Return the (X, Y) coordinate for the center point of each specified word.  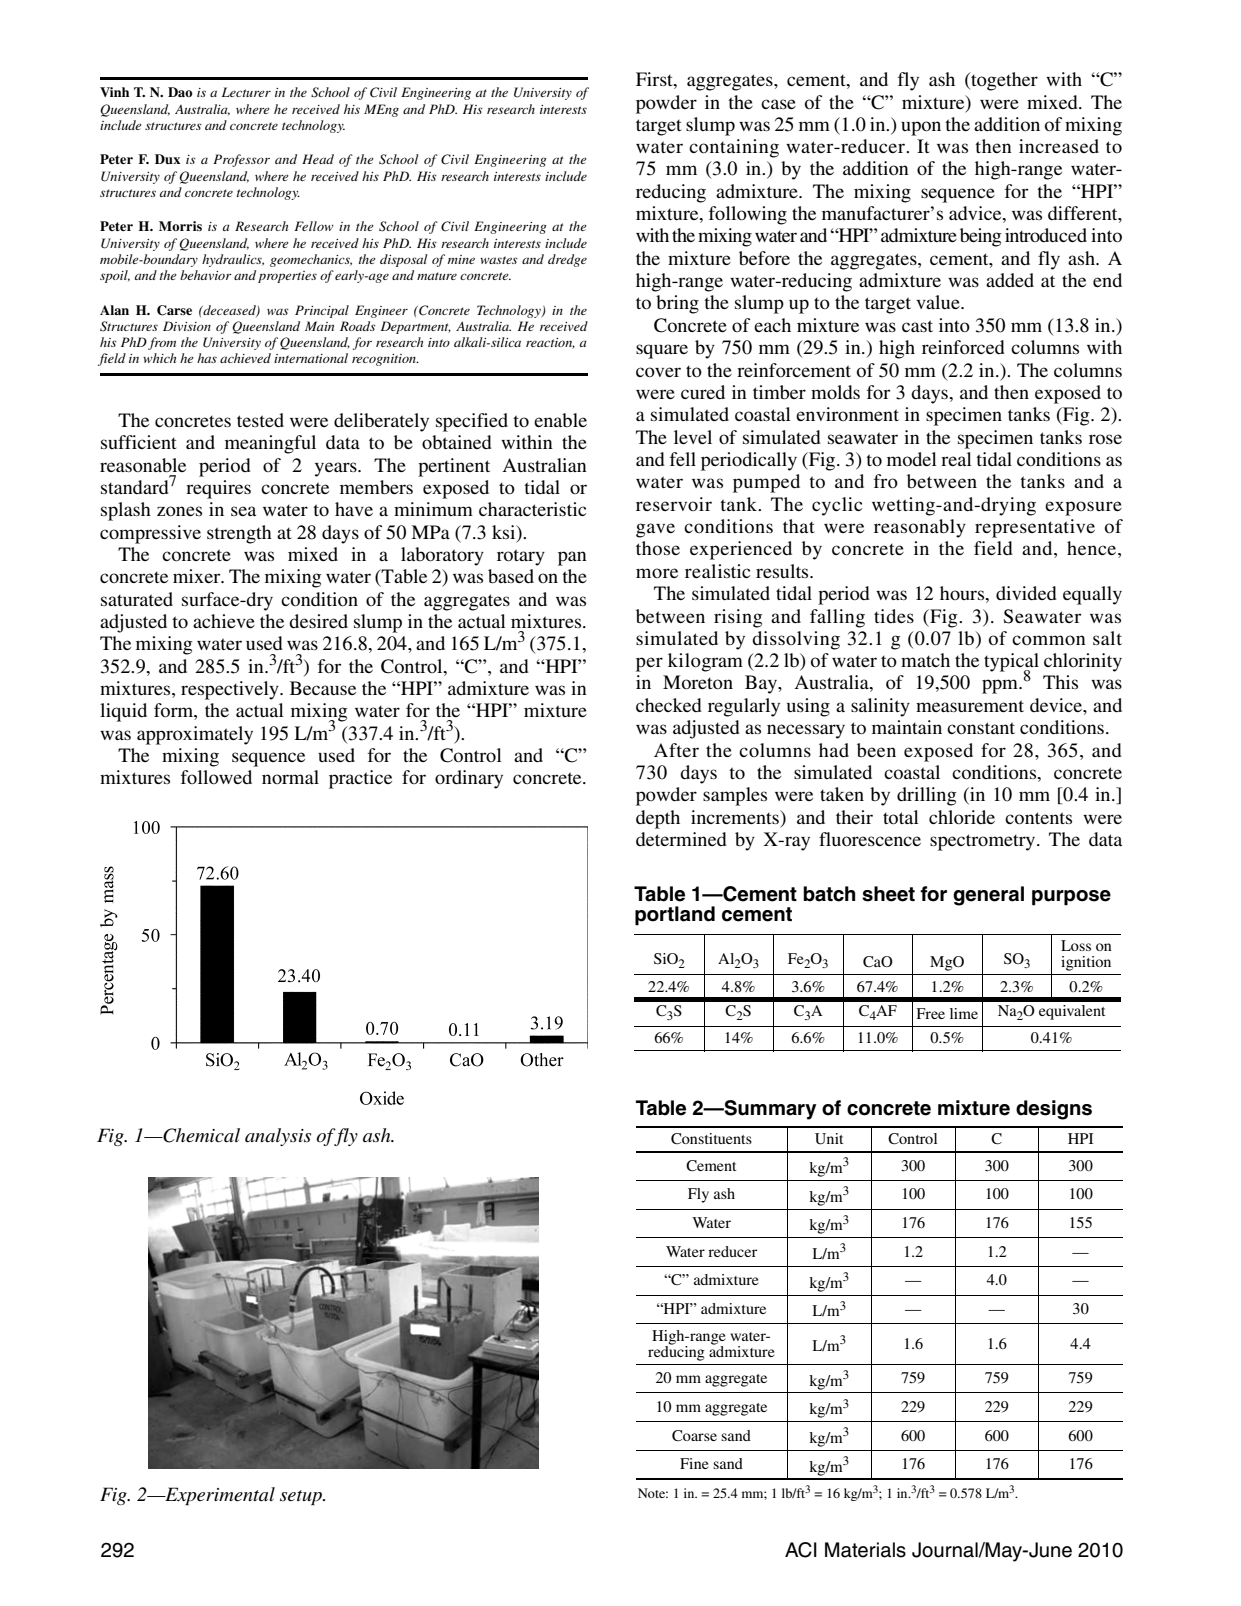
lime (964, 1013)
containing (734, 148)
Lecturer (246, 92)
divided (1026, 593)
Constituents (711, 1138)
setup (302, 1497)
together (1003, 81)
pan (572, 558)
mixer (198, 576)
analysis (278, 1137)
